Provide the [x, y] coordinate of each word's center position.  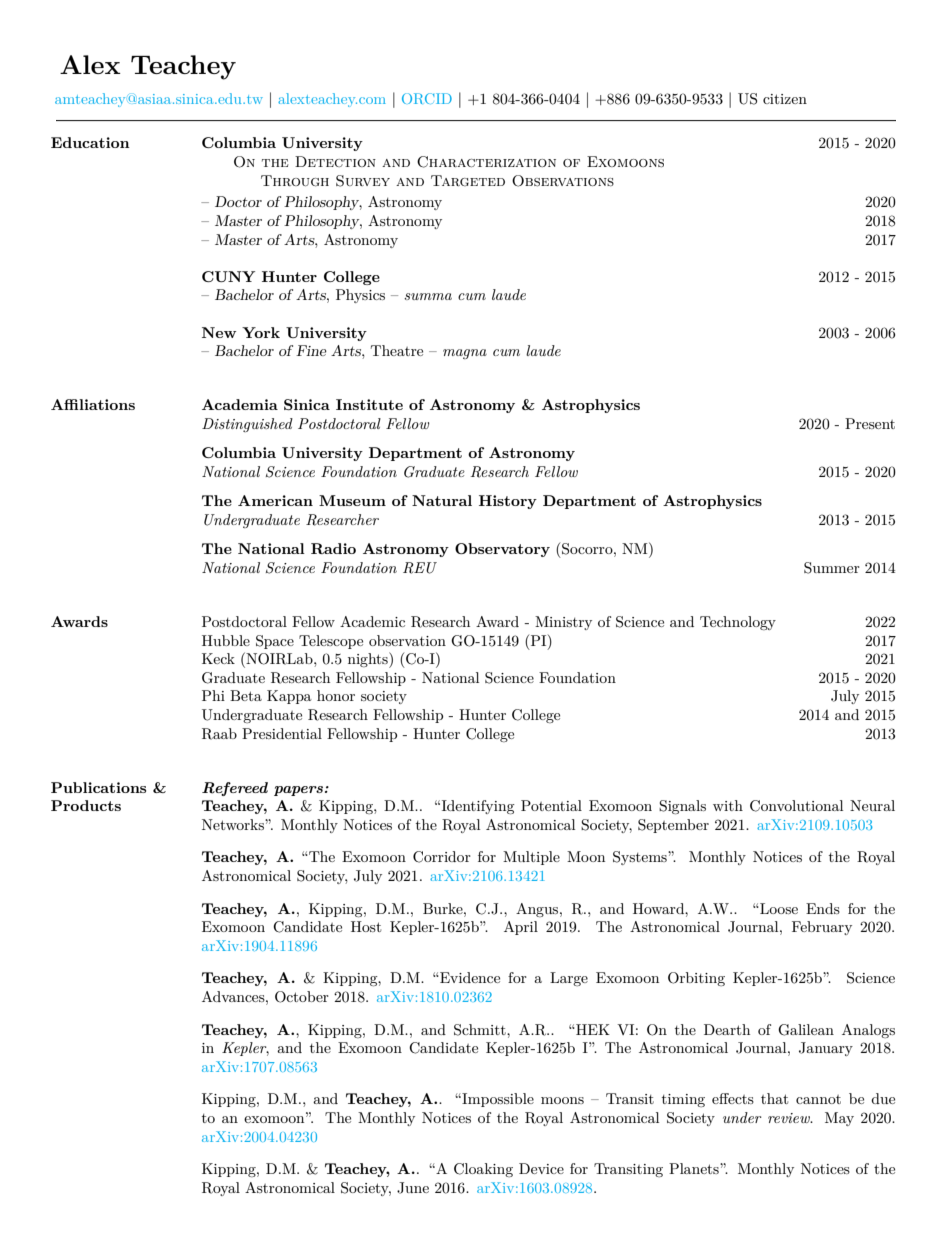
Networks [234, 824]
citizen [785, 99]
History [508, 502]
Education [90, 142]
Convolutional [796, 806]
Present [870, 423]
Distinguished [247, 425]
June [413, 1188]
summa [428, 296]
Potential [551, 805]
